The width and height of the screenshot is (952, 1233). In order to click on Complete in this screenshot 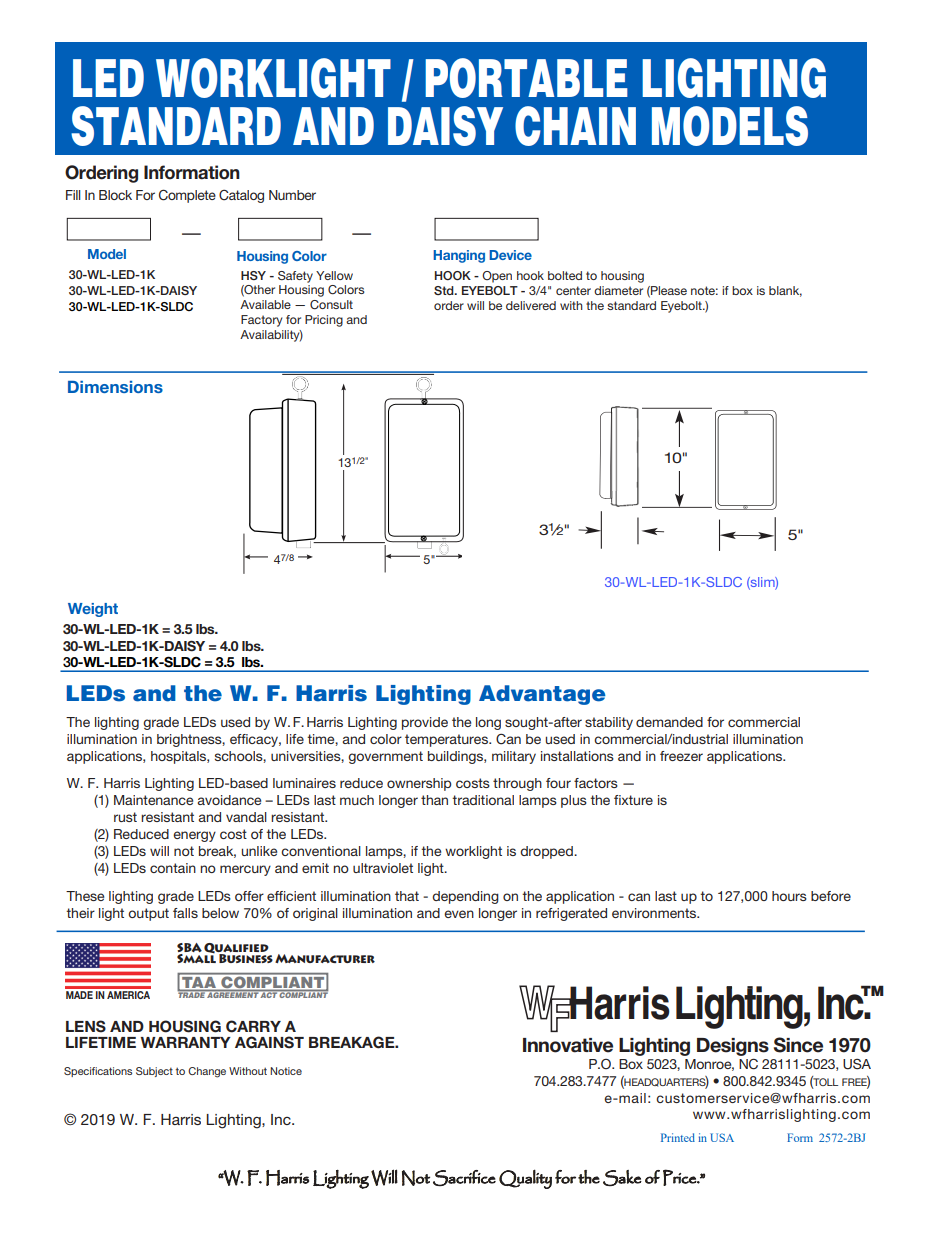, I will do `click(187, 196)`.
